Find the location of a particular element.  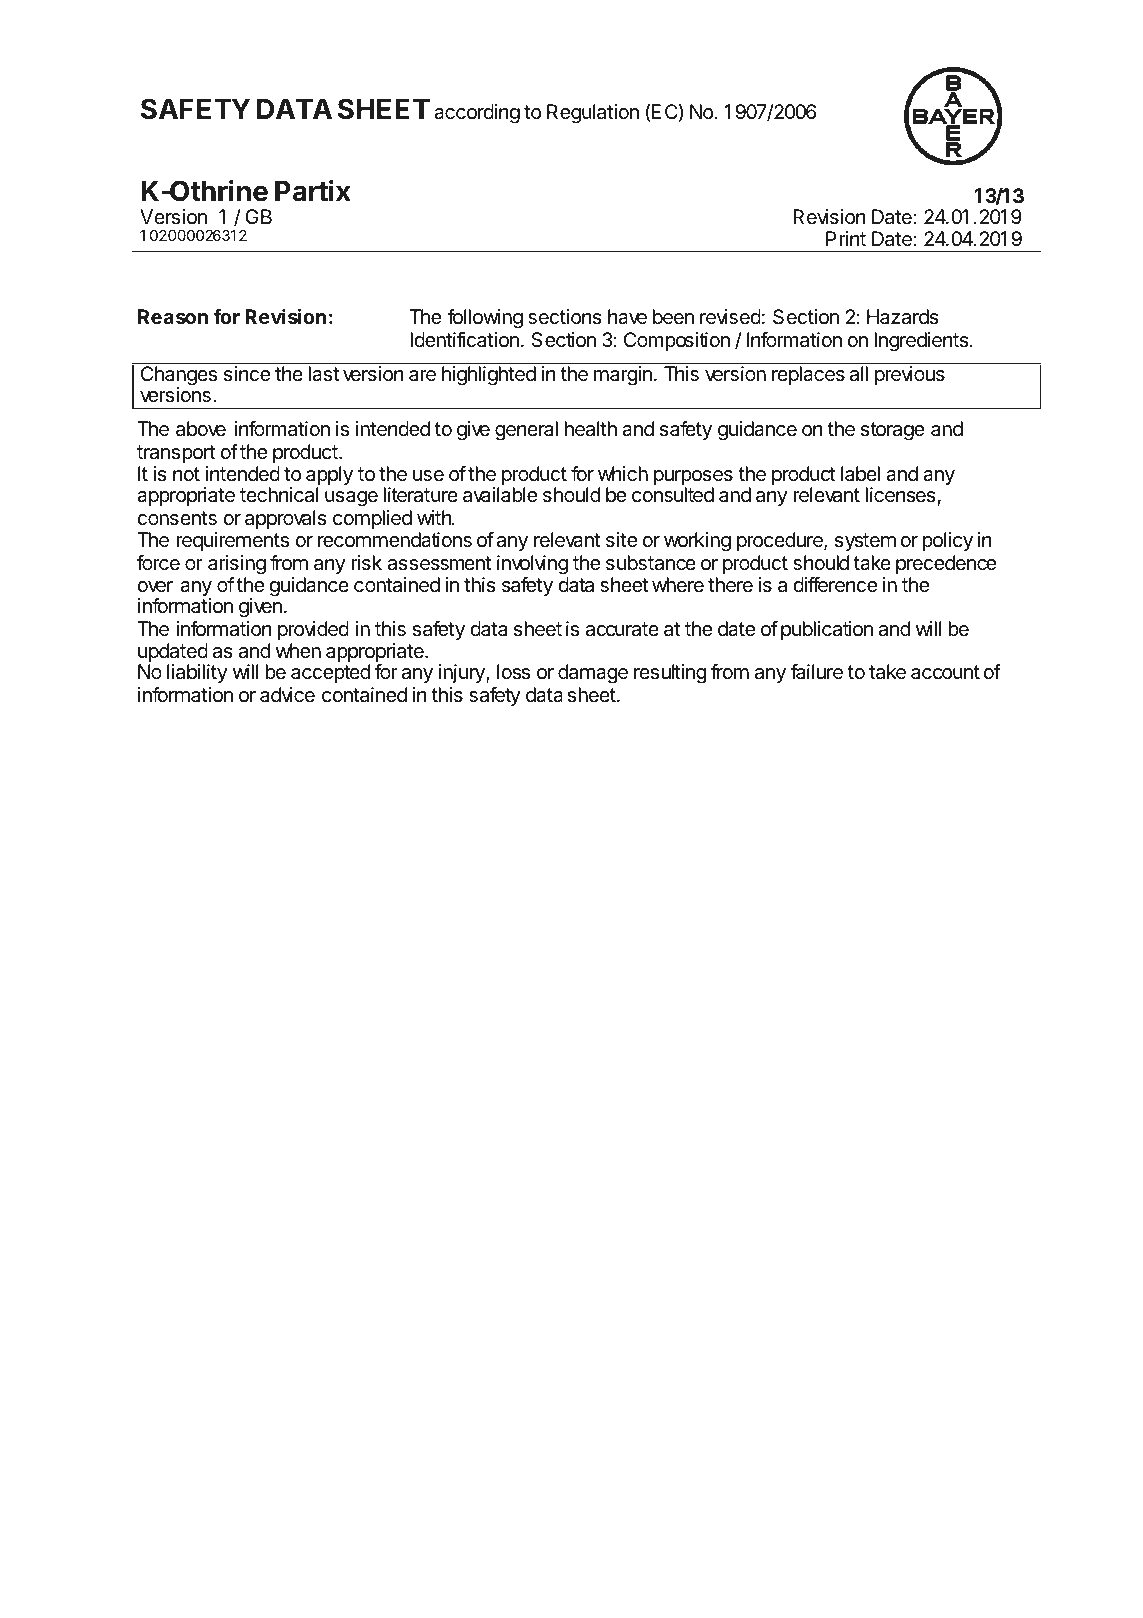

general is located at coordinates (526, 431).
